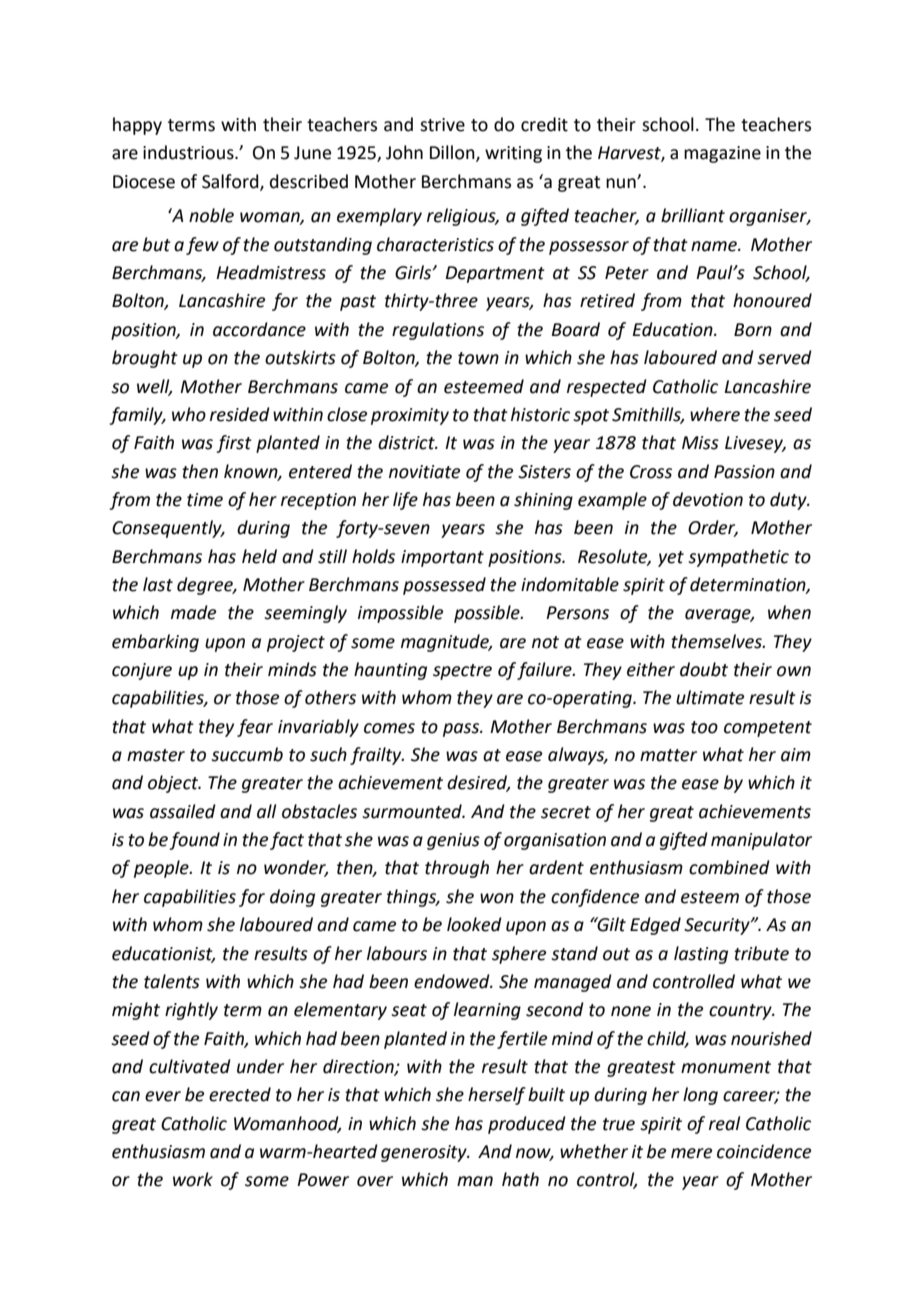 This screenshot has width=924, height=1308. Describe the element at coordinates (155, 643) in the screenshot. I see `embarking` at that location.
